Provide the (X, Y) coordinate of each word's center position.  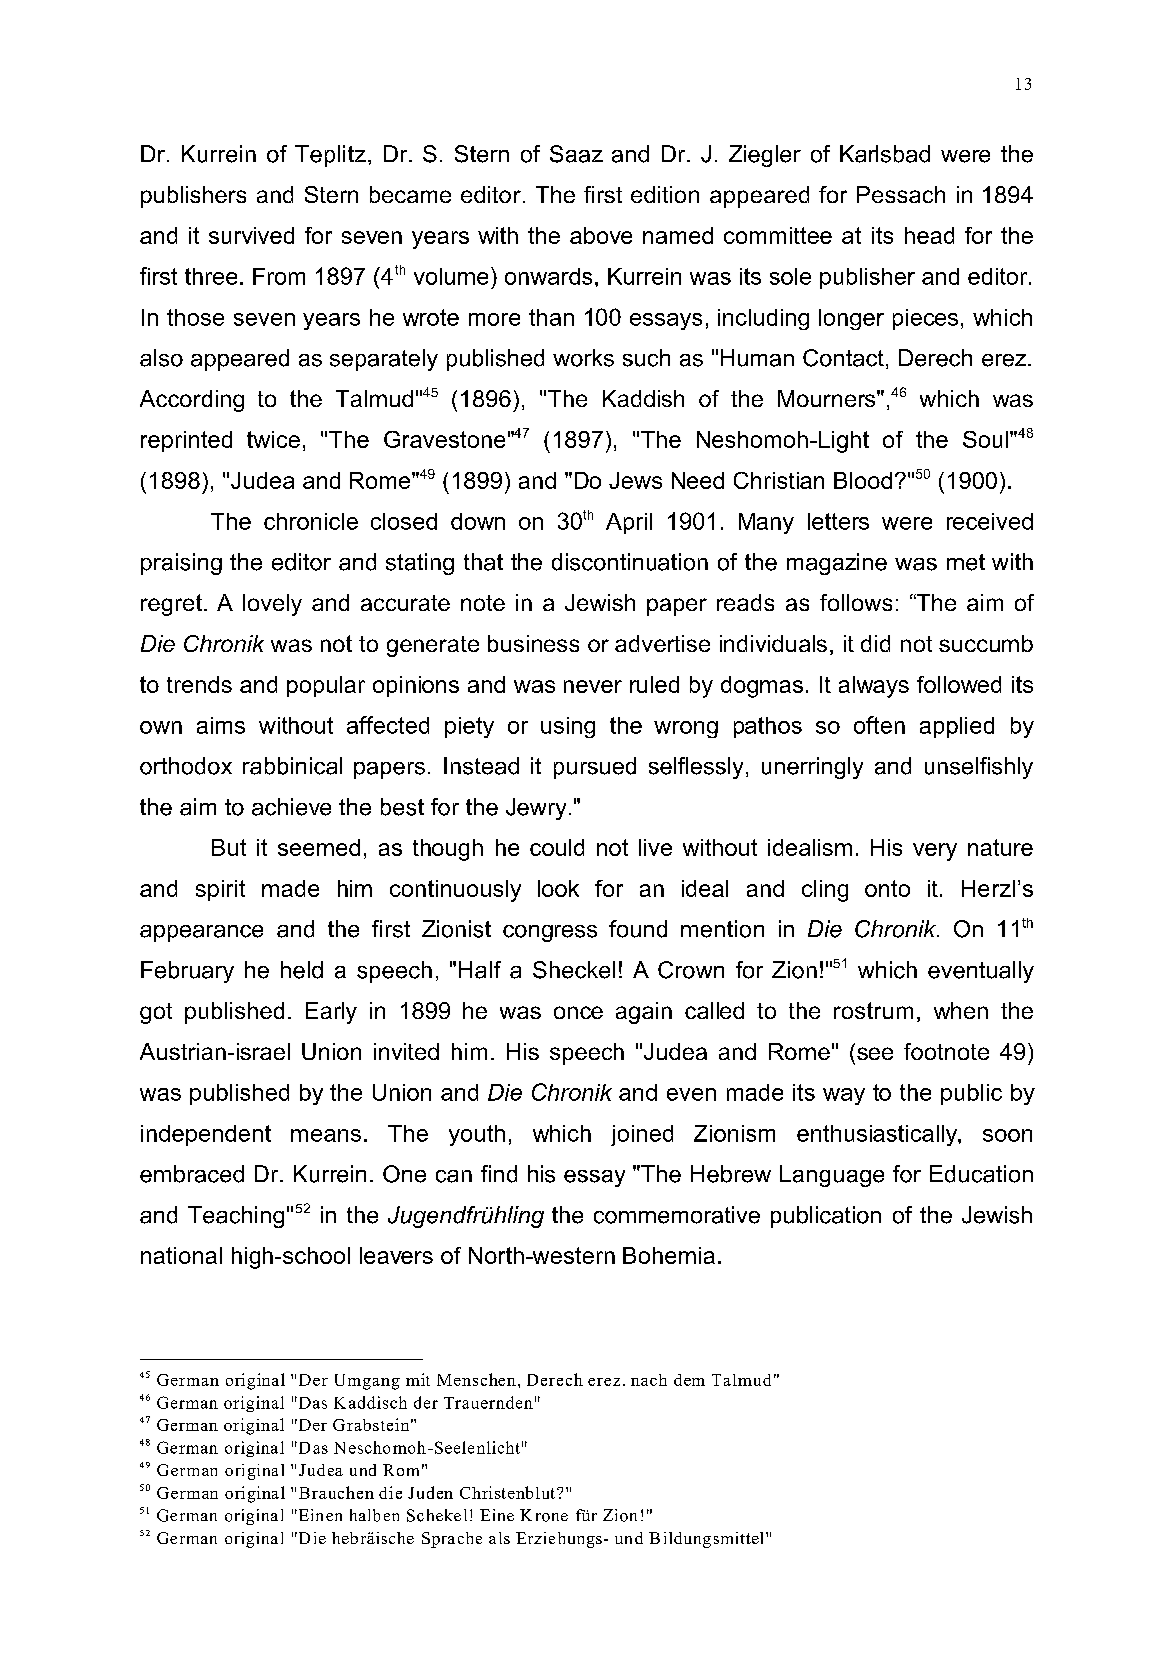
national (181, 1255)
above (601, 235)
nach (649, 1380)
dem (689, 1380)
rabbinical (292, 766)
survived (251, 235)
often (879, 725)
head (929, 235)
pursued (595, 768)
